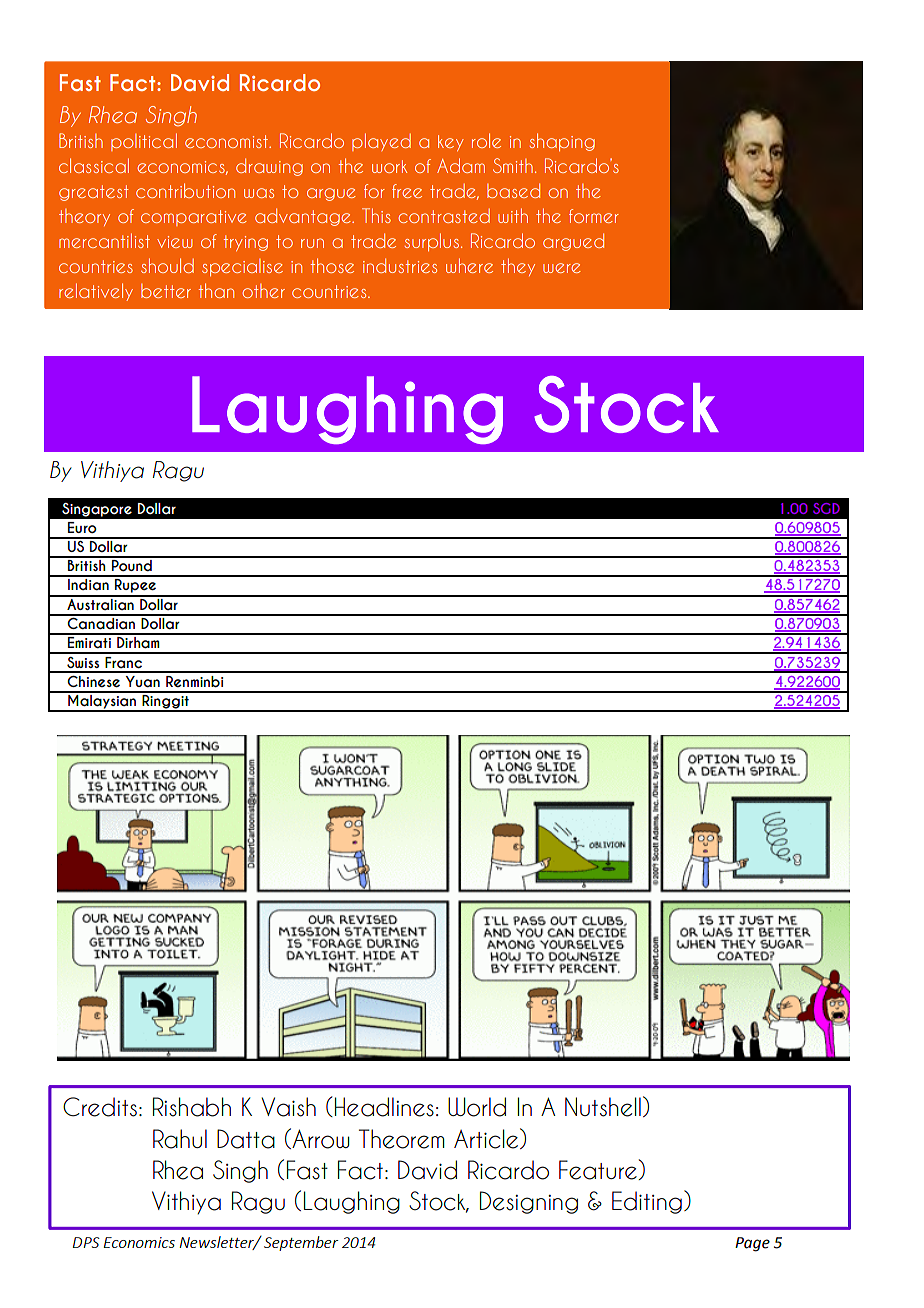 This document has width=924, height=1308. I want to click on former, so click(594, 216).
